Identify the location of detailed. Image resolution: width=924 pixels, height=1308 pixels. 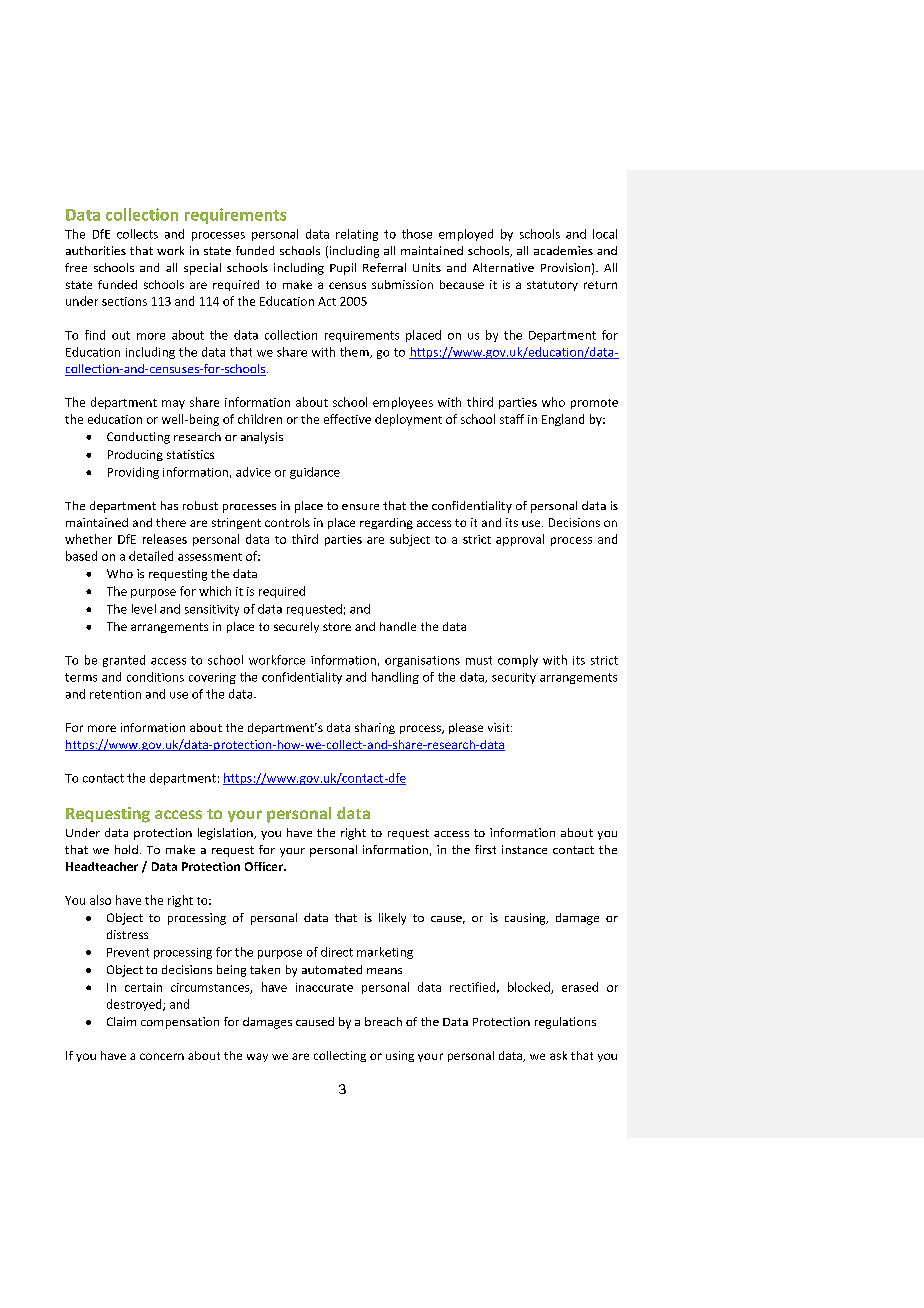
(151, 556).
